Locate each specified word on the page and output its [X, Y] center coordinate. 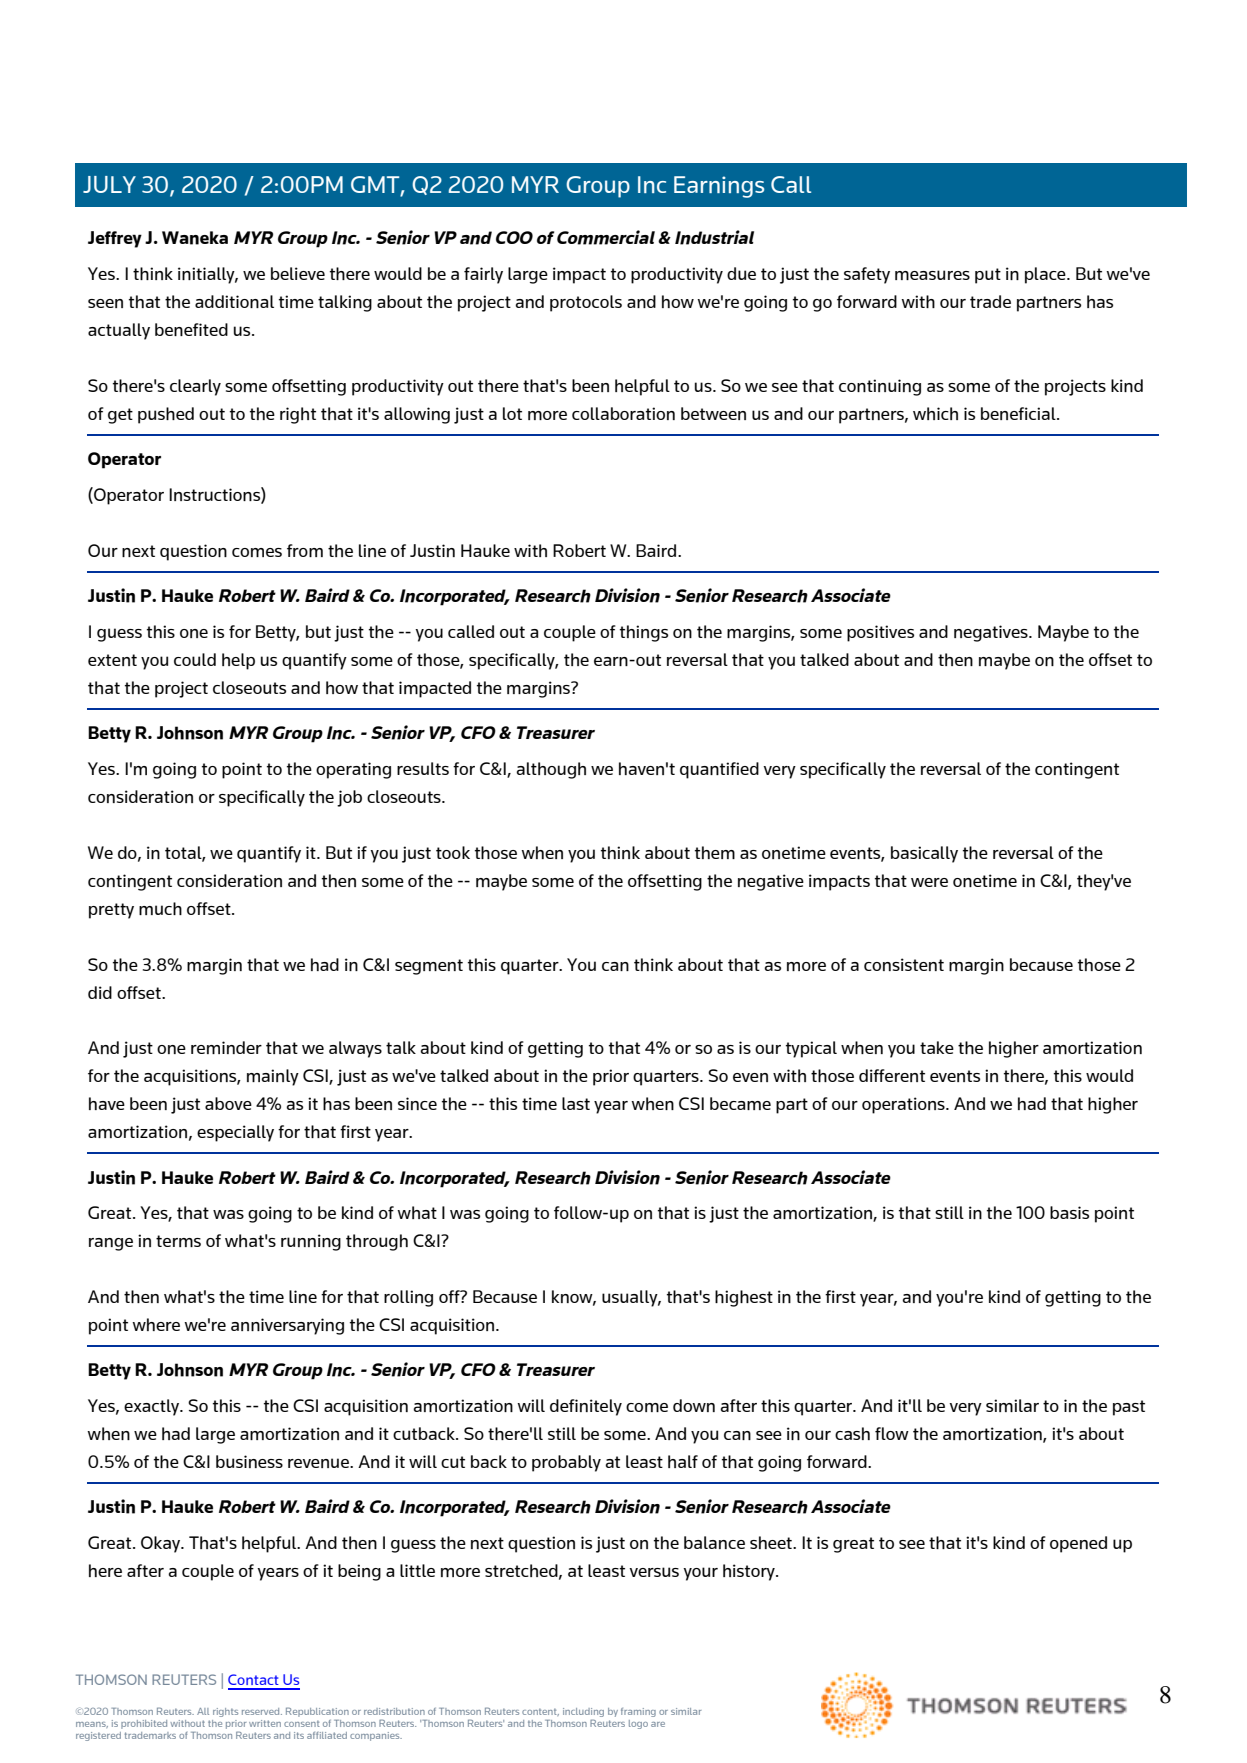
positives [880, 633]
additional [234, 301]
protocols [586, 303]
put [988, 276]
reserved [262, 1711]
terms [178, 1241]
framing [638, 1712]
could [195, 659]
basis [1069, 1212]
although [551, 770]
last [576, 1103]
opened [1078, 1544]
